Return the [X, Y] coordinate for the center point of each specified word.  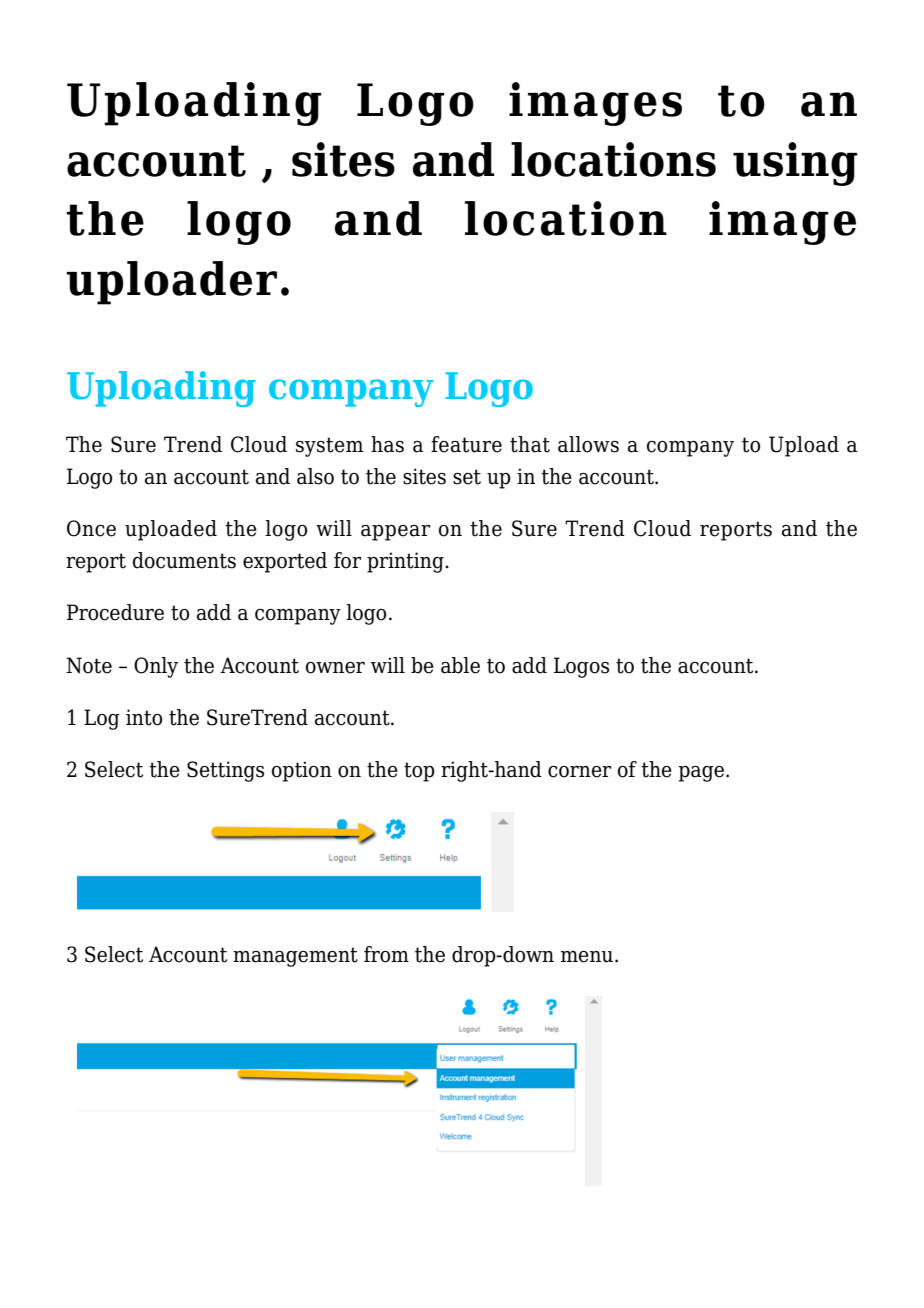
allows [588, 444]
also [315, 476]
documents [184, 560]
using [795, 164]
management [295, 957]
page [701, 774]
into [144, 717]
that [530, 444]
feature [466, 444]
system [329, 447]
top [419, 772]
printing [406, 562]
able [460, 665]
